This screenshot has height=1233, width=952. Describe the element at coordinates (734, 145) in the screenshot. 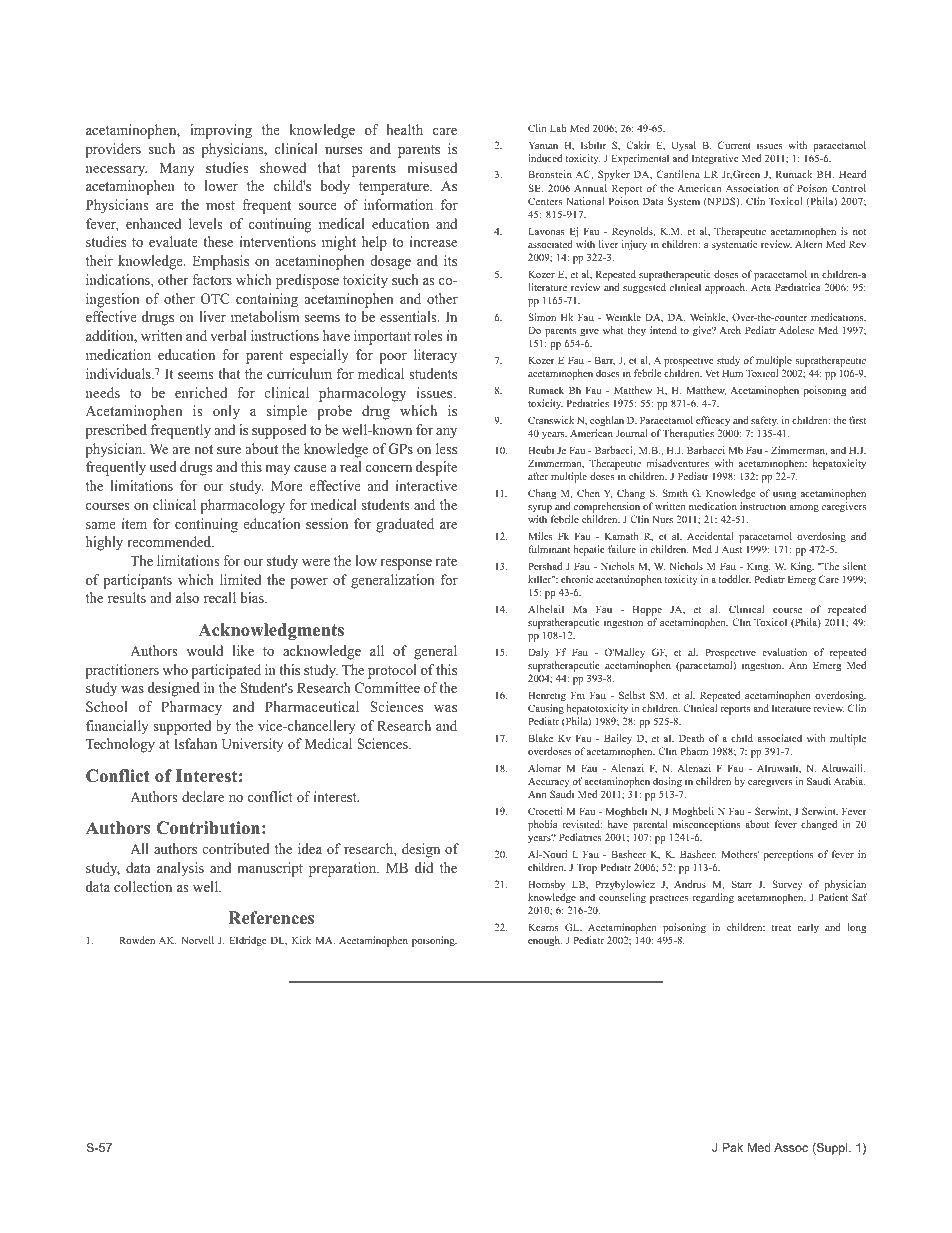

I see `Current` at that location.
